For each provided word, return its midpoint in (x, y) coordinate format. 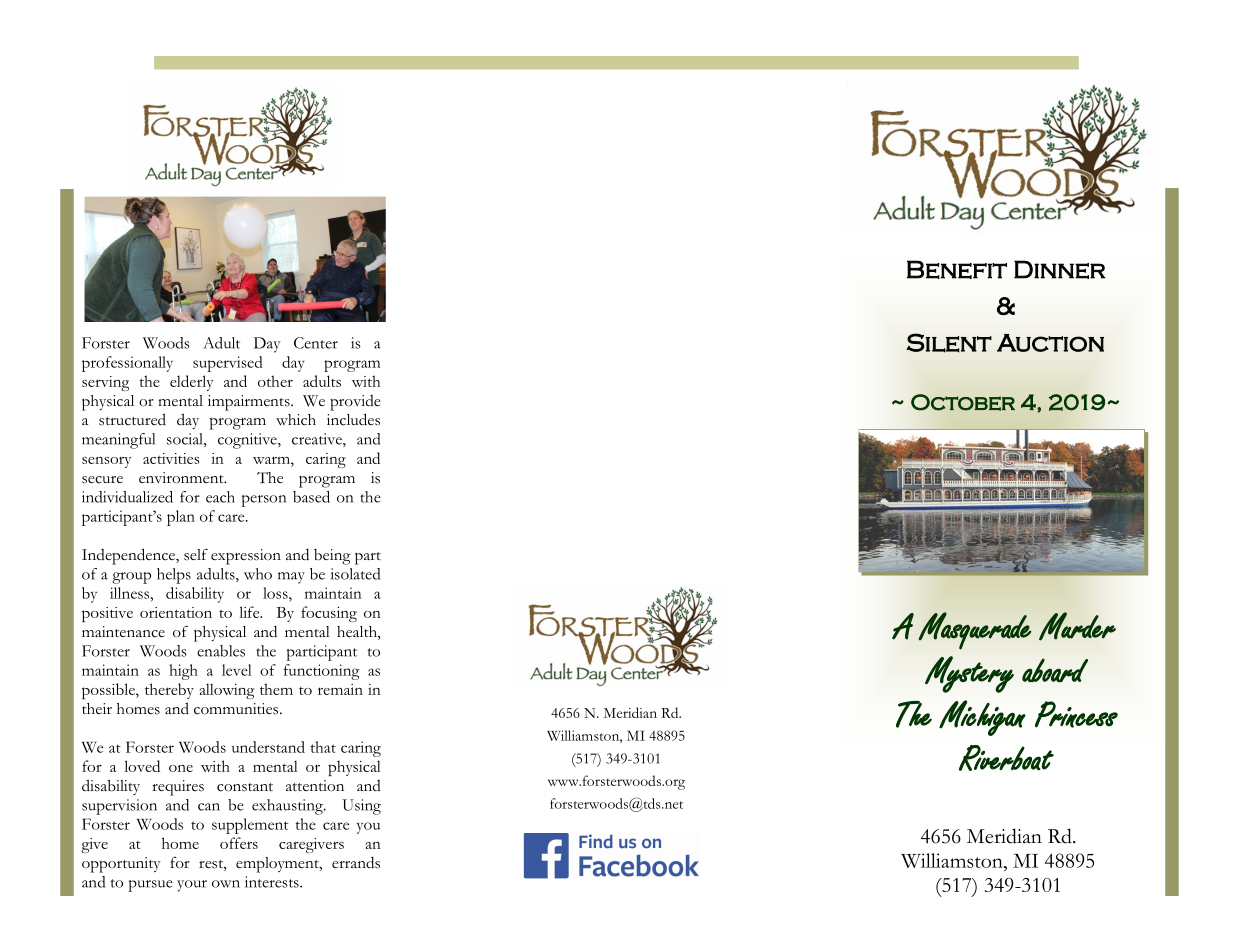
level (237, 670)
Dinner (1060, 269)
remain (340, 689)
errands (356, 862)
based (311, 497)
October (963, 402)
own (226, 884)
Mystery (969, 674)
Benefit (957, 269)
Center (316, 343)
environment (182, 478)
